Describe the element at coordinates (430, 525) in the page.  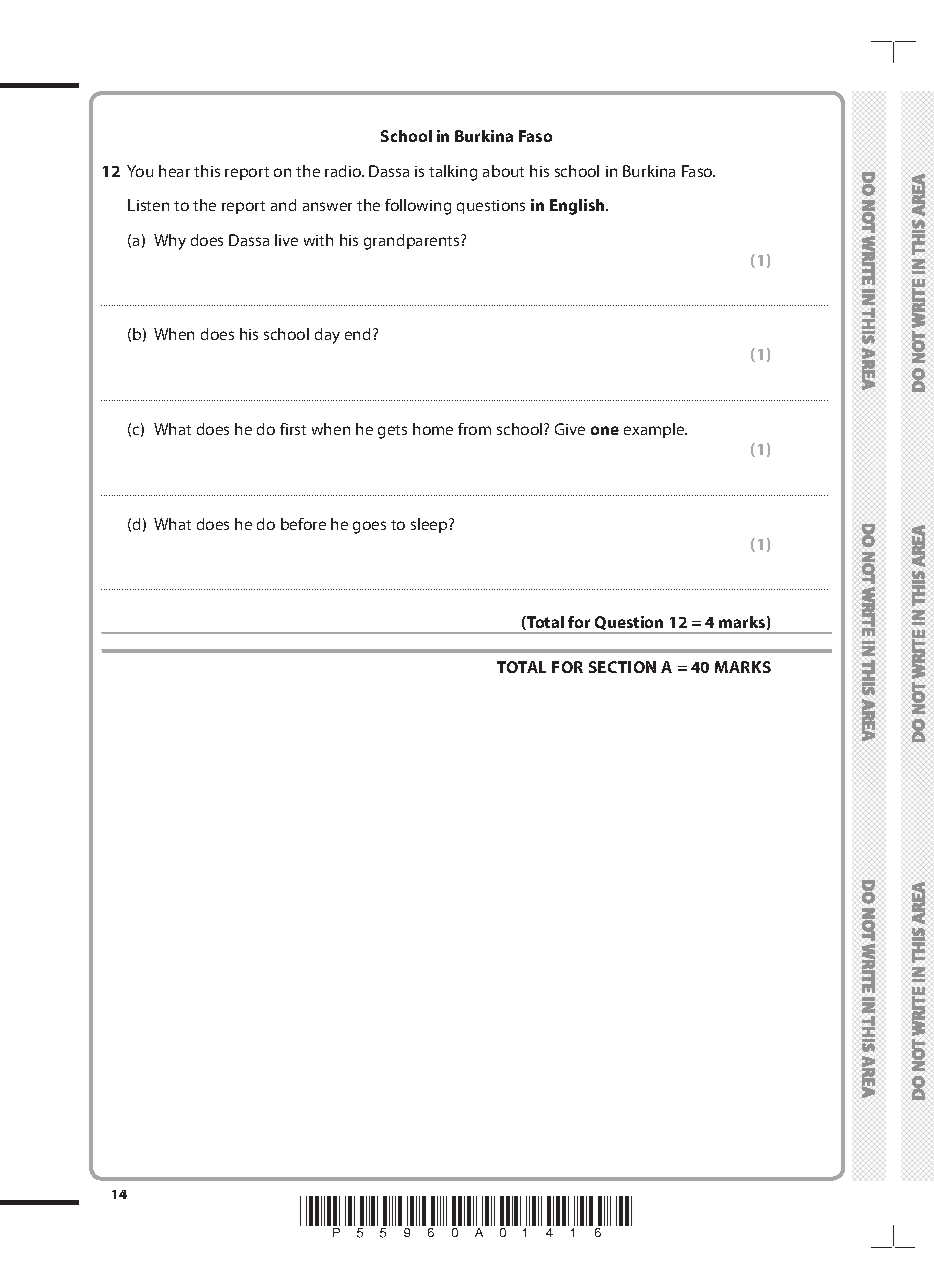
I see `sleep` at that location.
